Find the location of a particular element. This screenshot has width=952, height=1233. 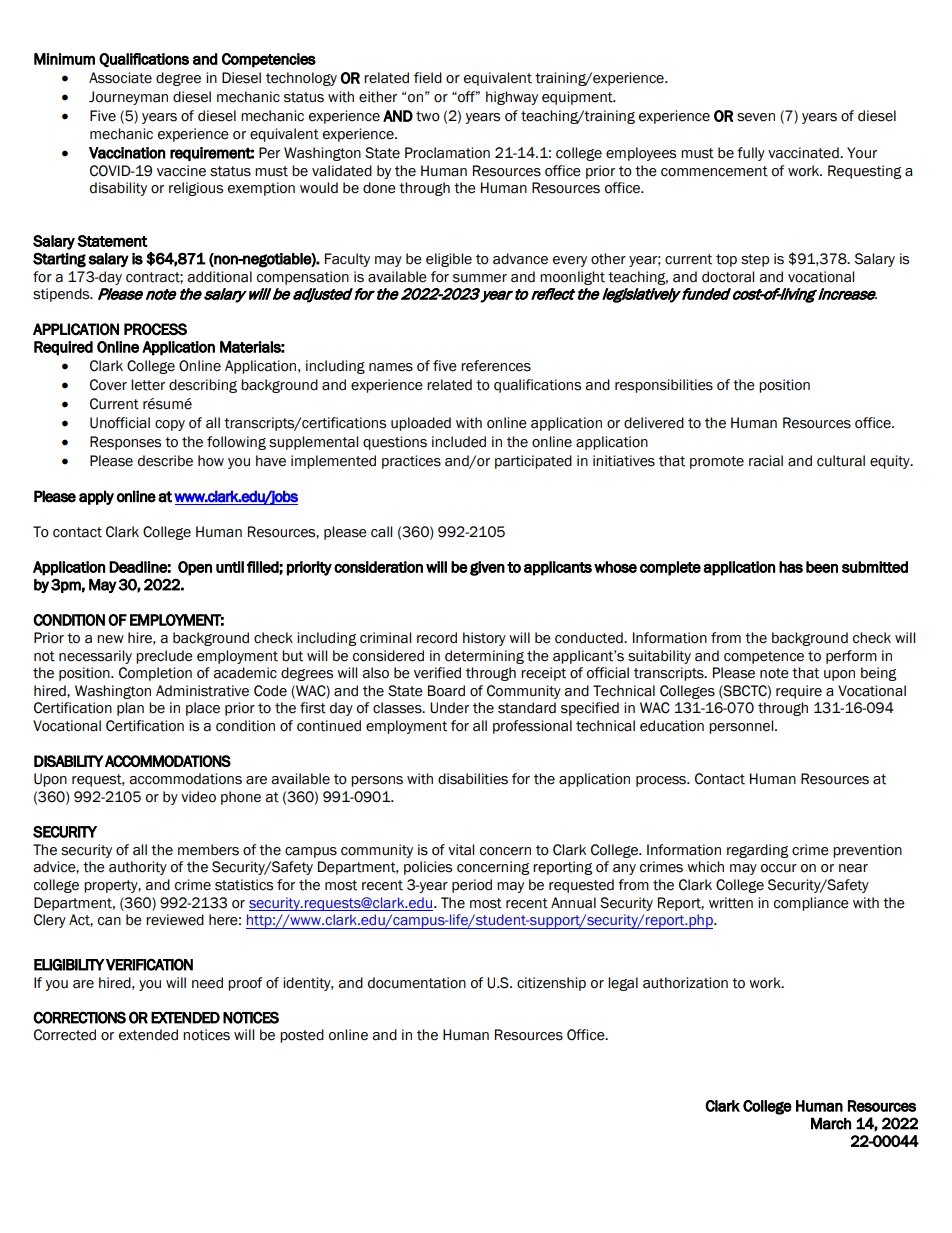

describe is located at coordinates (165, 461).
